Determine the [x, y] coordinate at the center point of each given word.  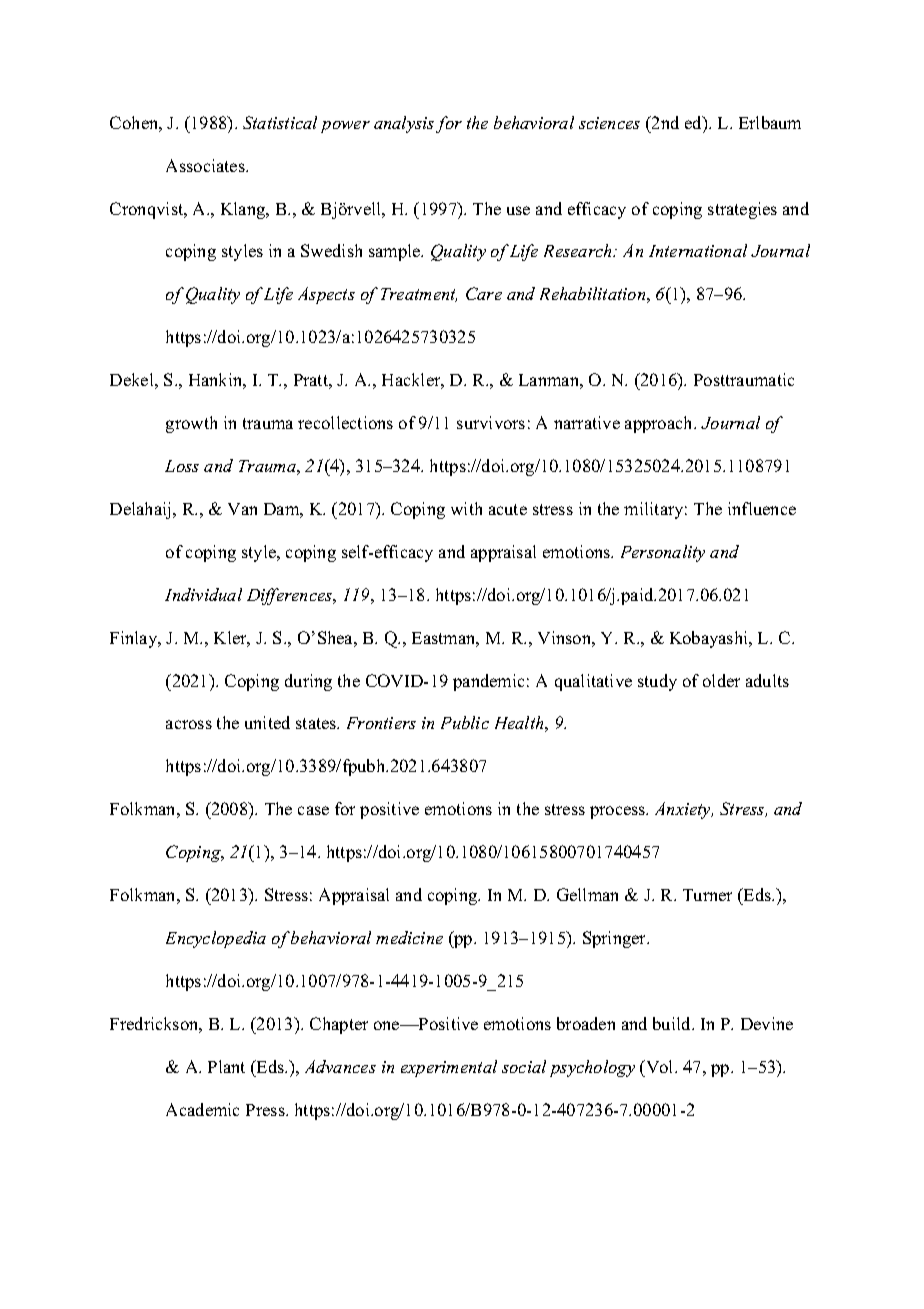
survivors [491, 422]
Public [465, 722]
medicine [409, 937]
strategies [742, 210]
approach [660, 424]
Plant [226, 1066]
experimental [449, 1068]
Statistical [280, 122]
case [313, 810]
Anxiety [684, 810]
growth [191, 424]
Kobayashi [710, 639]
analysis [404, 124]
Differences [291, 596]
